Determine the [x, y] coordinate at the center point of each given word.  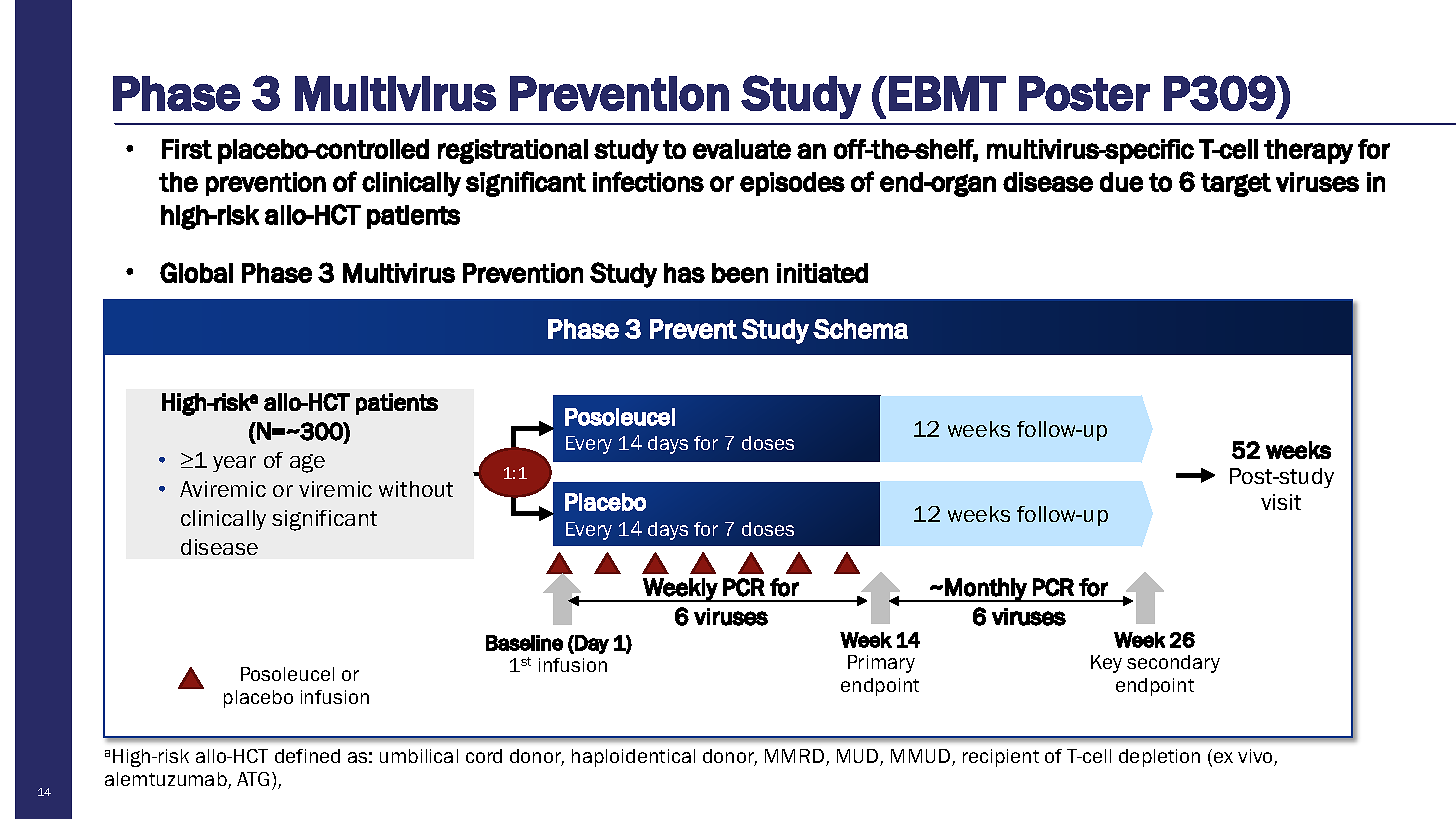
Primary [881, 664]
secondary [1173, 664]
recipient [1001, 758]
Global [196, 272]
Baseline [524, 643]
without [416, 489]
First [187, 149]
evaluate [742, 149]
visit [1281, 502]
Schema [860, 329]
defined [307, 756]
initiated [822, 273]
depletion [1159, 758]
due [1121, 182]
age [307, 463]
